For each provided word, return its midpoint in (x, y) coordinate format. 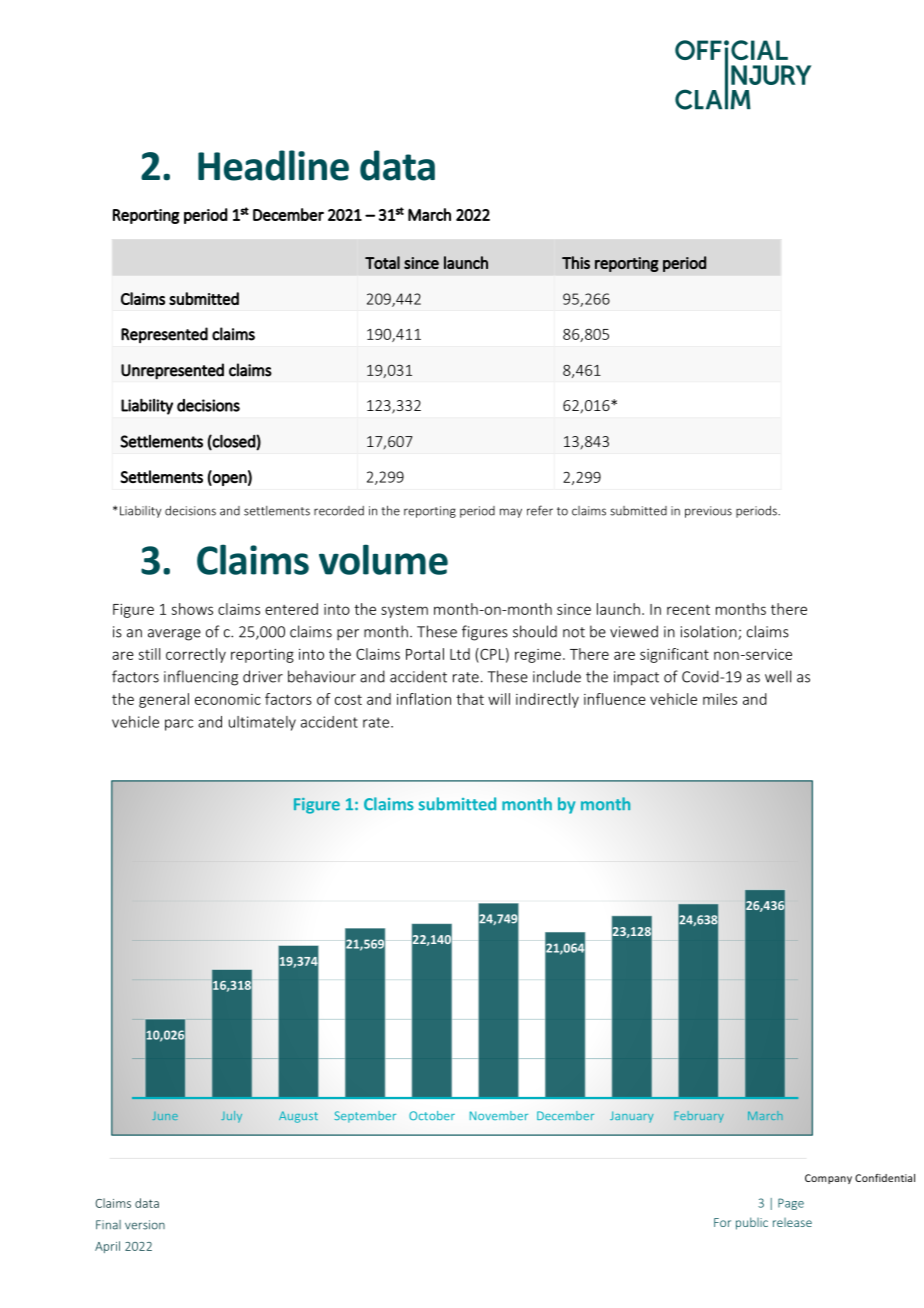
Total (382, 262)
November (499, 1115)
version (145, 1225)
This (576, 262)
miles (720, 699)
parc (179, 725)
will (499, 699)
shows (192, 609)
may (511, 513)
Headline (273, 165)
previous (708, 512)
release (792, 1222)
